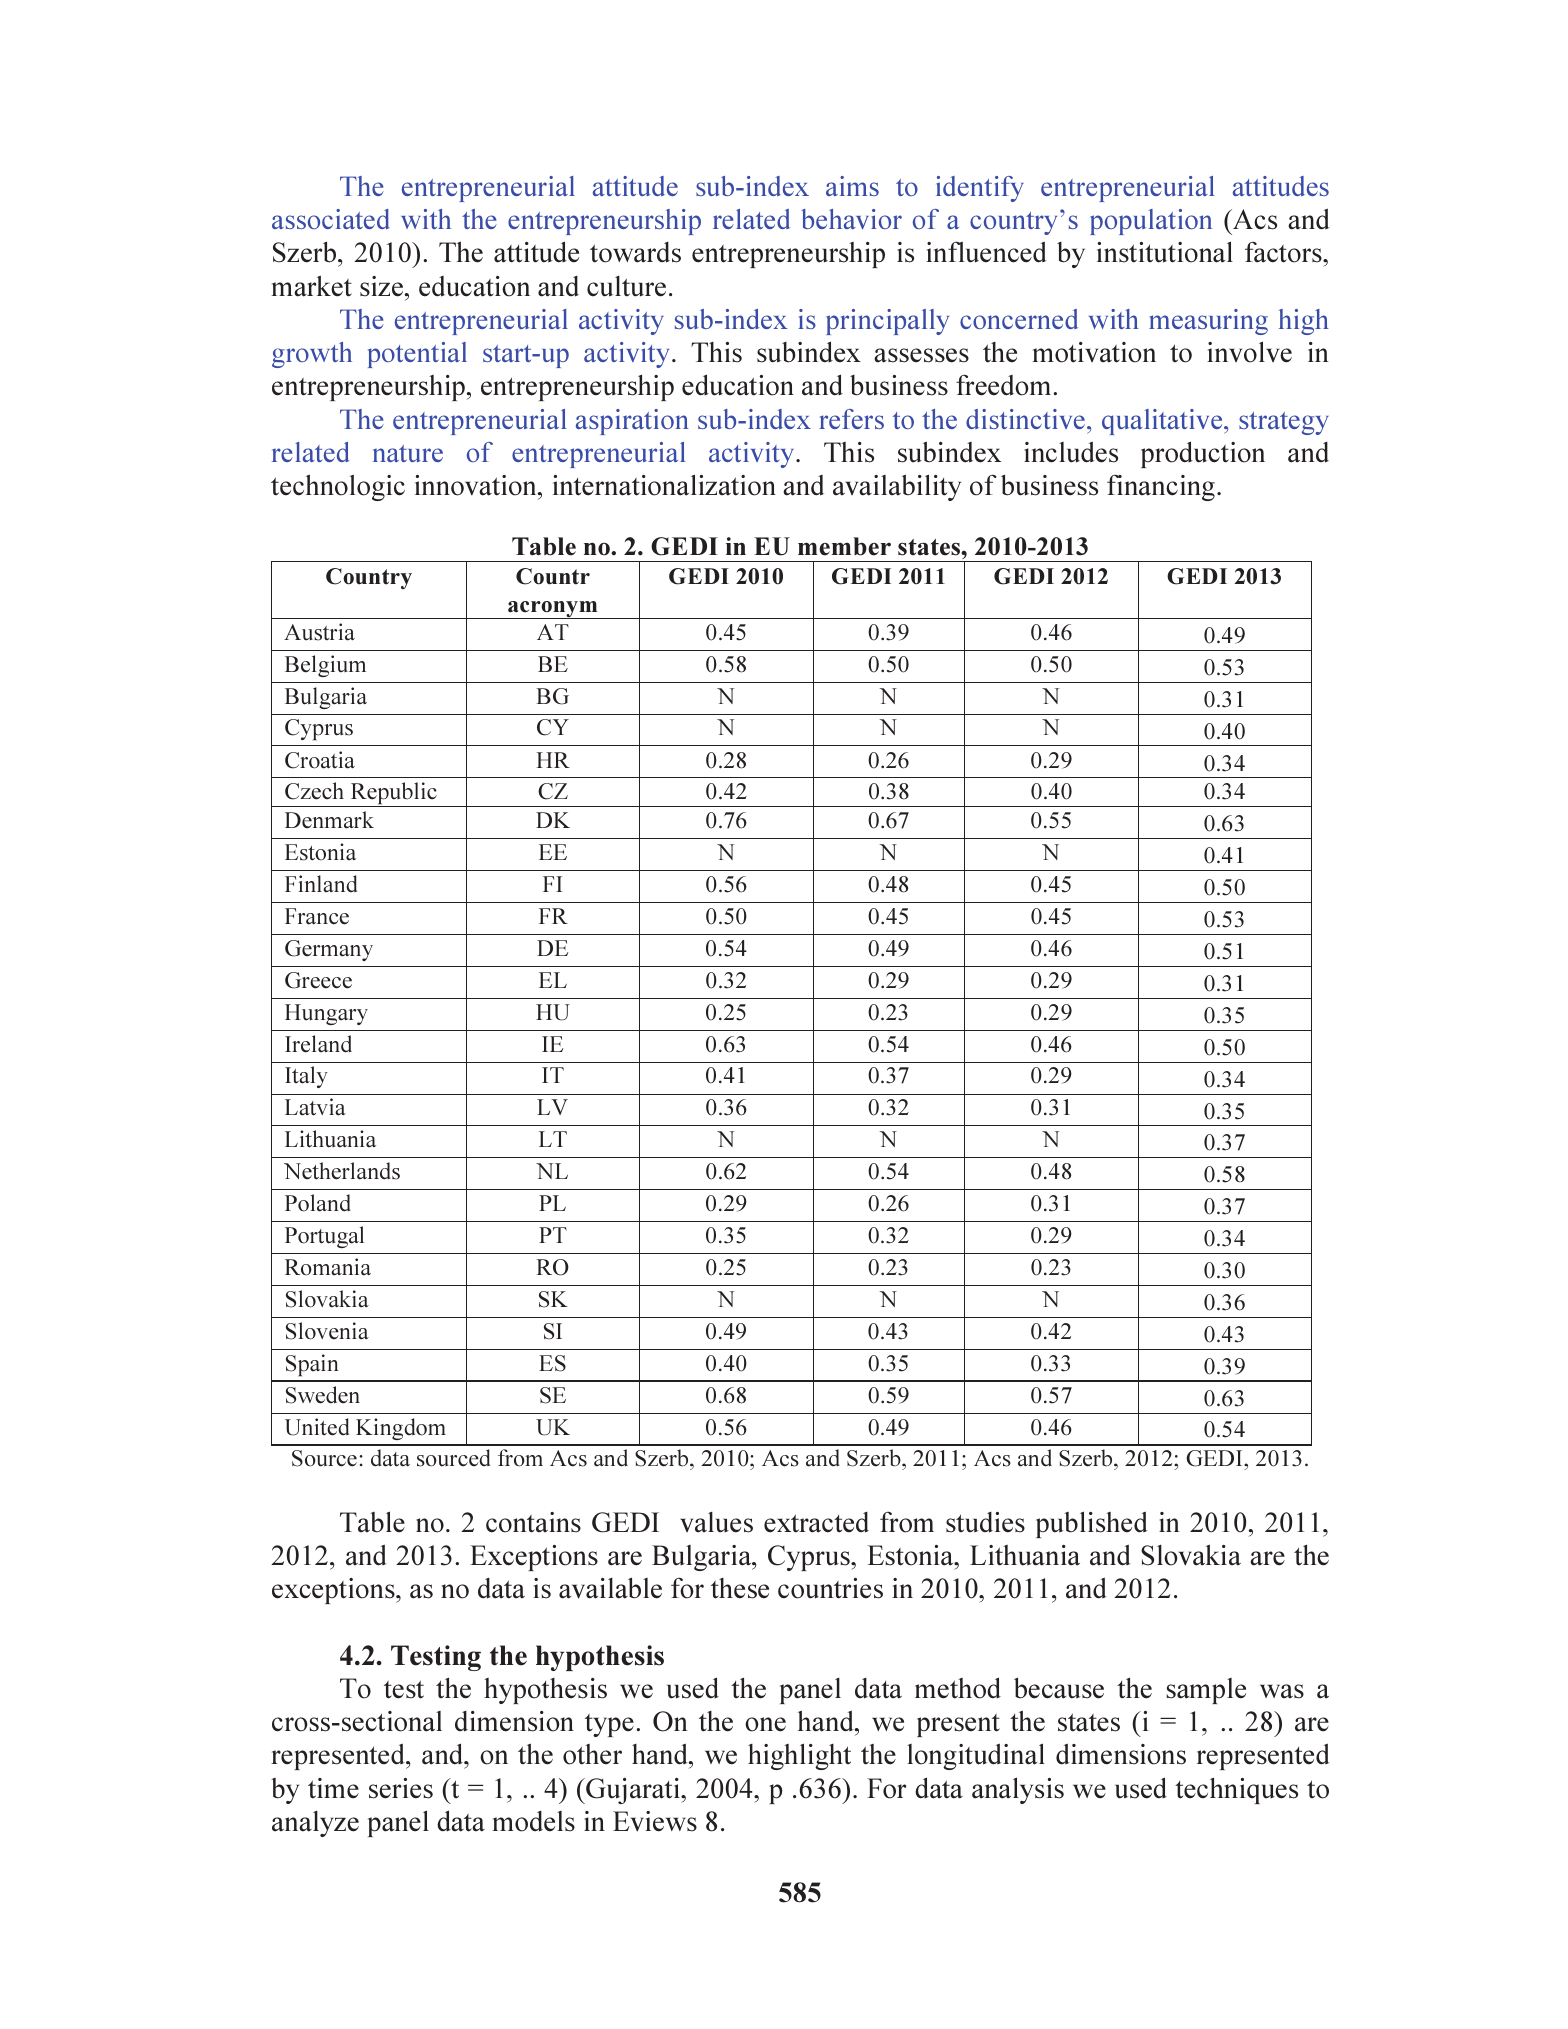 This screenshot has height=2029, width=1568. I want to click on Germany, so click(329, 950).
